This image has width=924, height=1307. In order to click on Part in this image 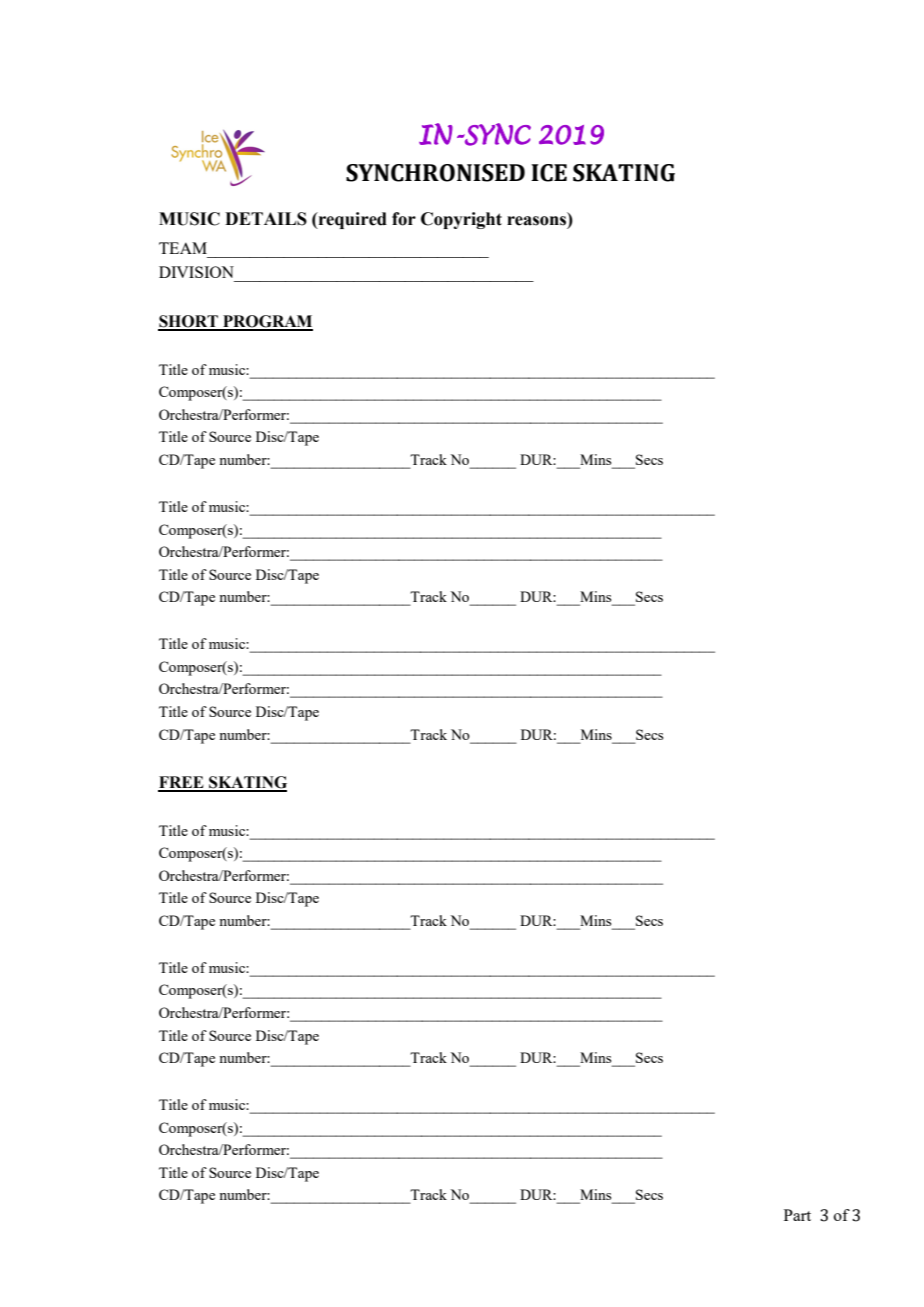, I will do `click(797, 1215)`.
